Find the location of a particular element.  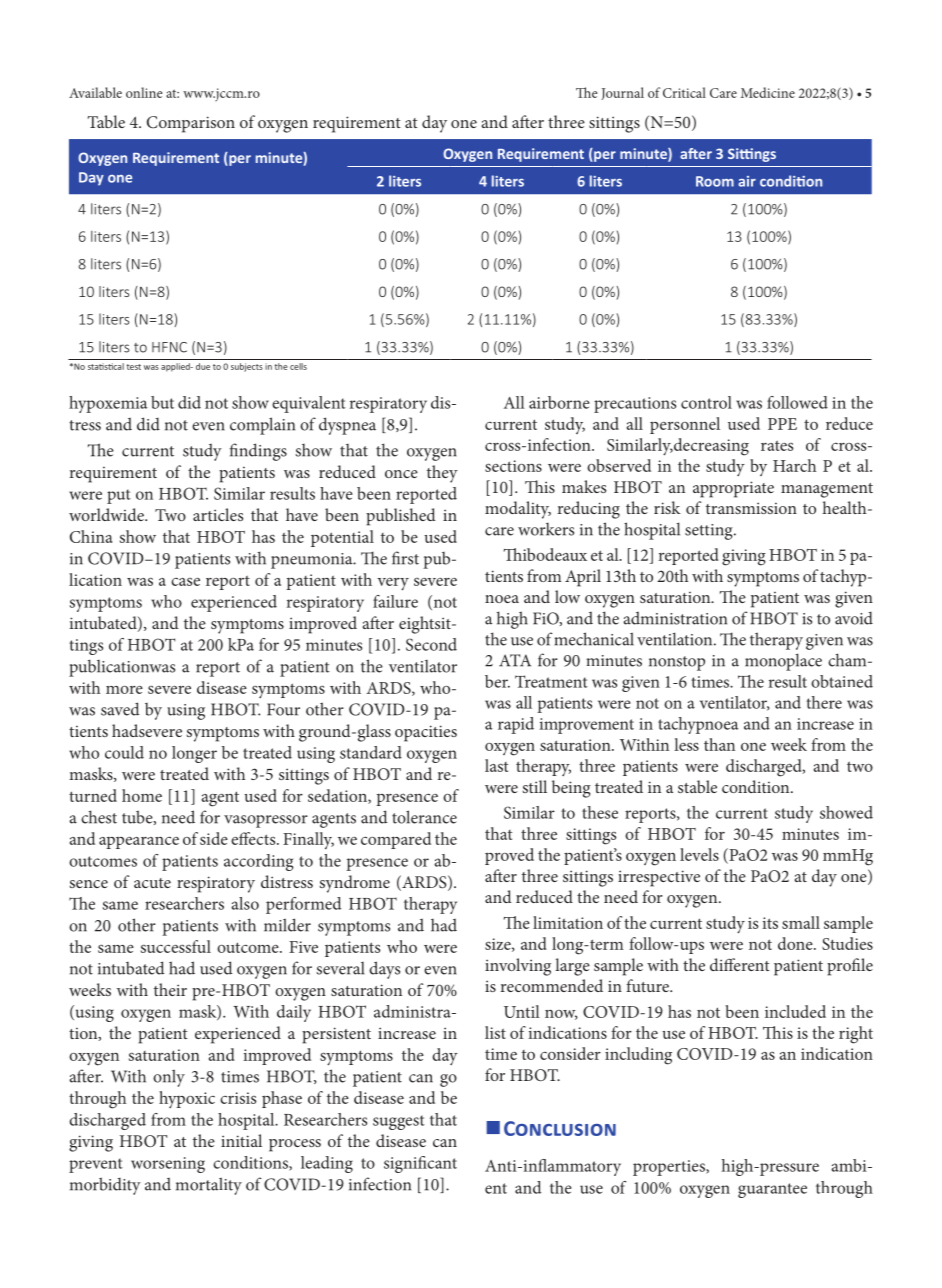

Medicine is located at coordinates (768, 92).
